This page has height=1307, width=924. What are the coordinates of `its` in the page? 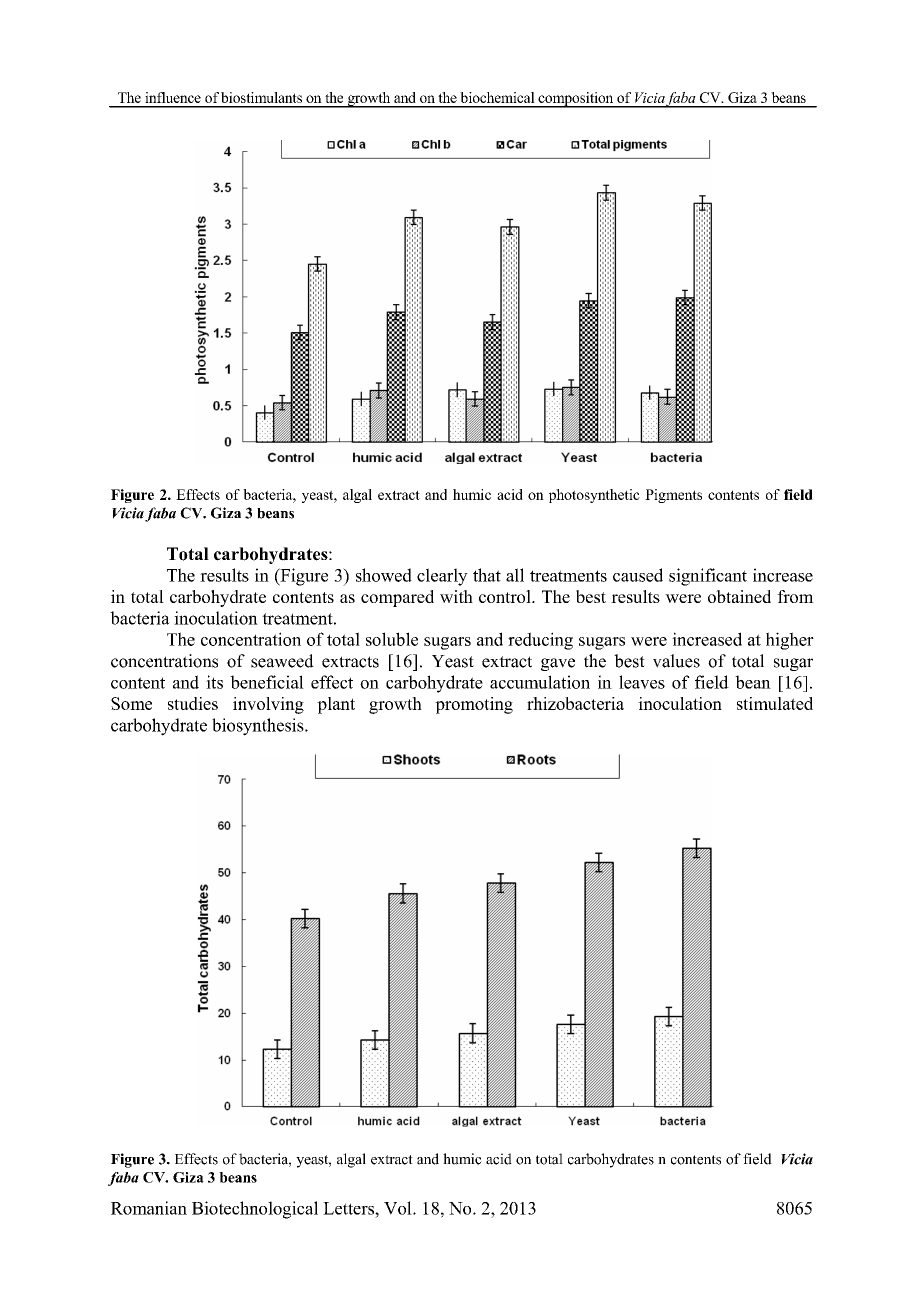 It's located at (214, 682).
